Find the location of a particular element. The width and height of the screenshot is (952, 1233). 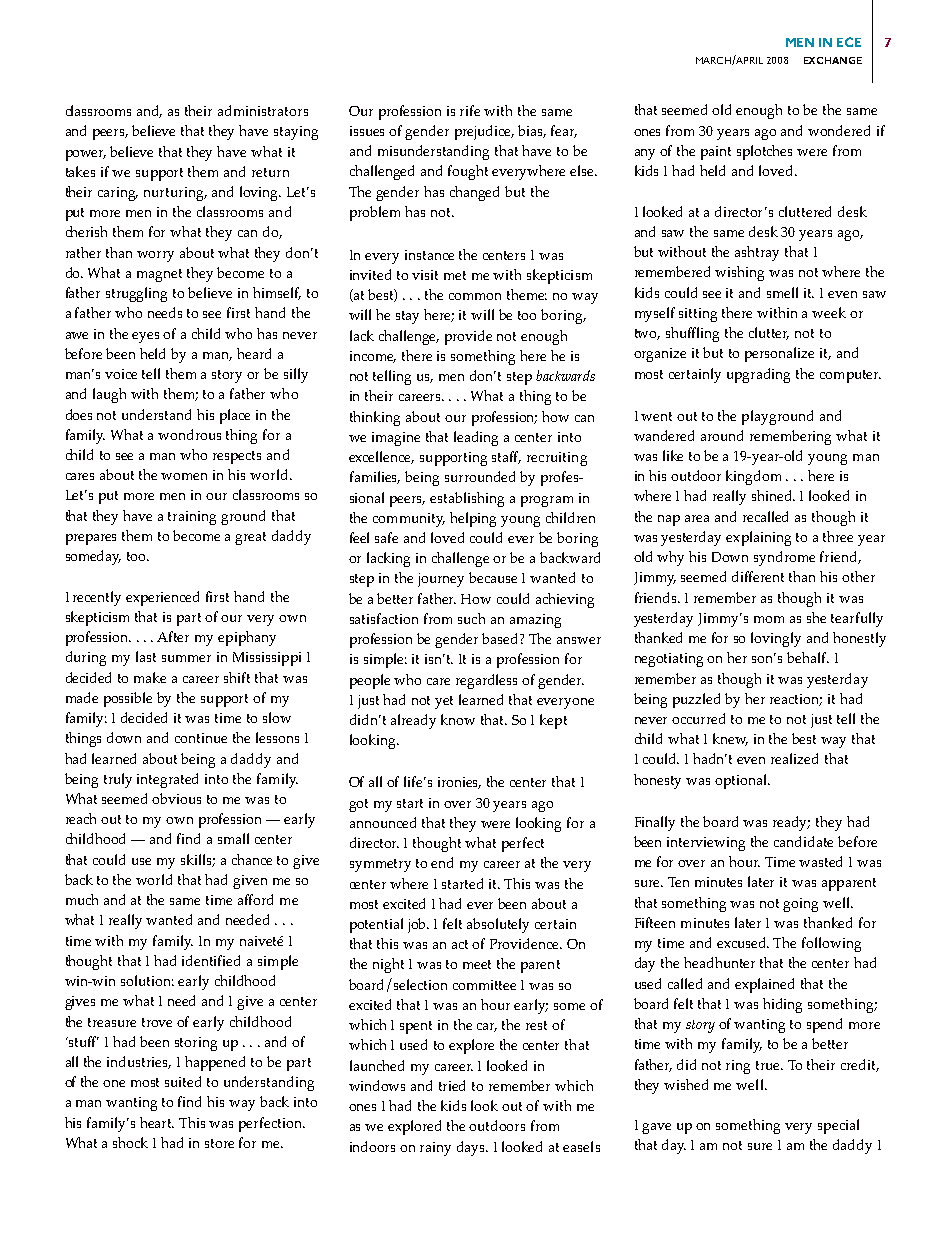

optional is located at coordinates (742, 781).
